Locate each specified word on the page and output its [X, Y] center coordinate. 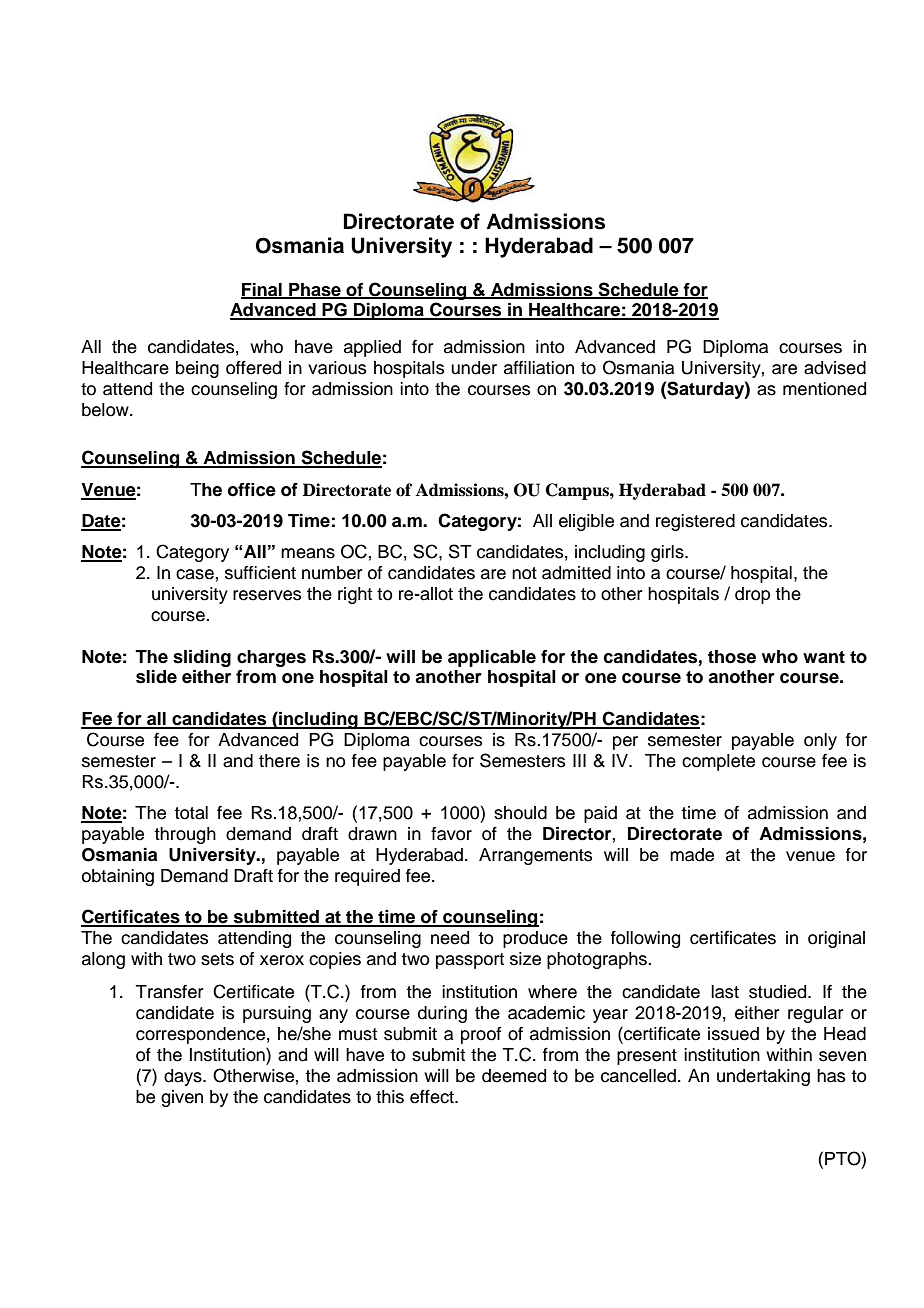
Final [262, 290]
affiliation [539, 368]
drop [752, 595]
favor [451, 834]
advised [835, 368]
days [184, 1077]
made [692, 855]
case [195, 574]
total [191, 813]
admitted [576, 573]
